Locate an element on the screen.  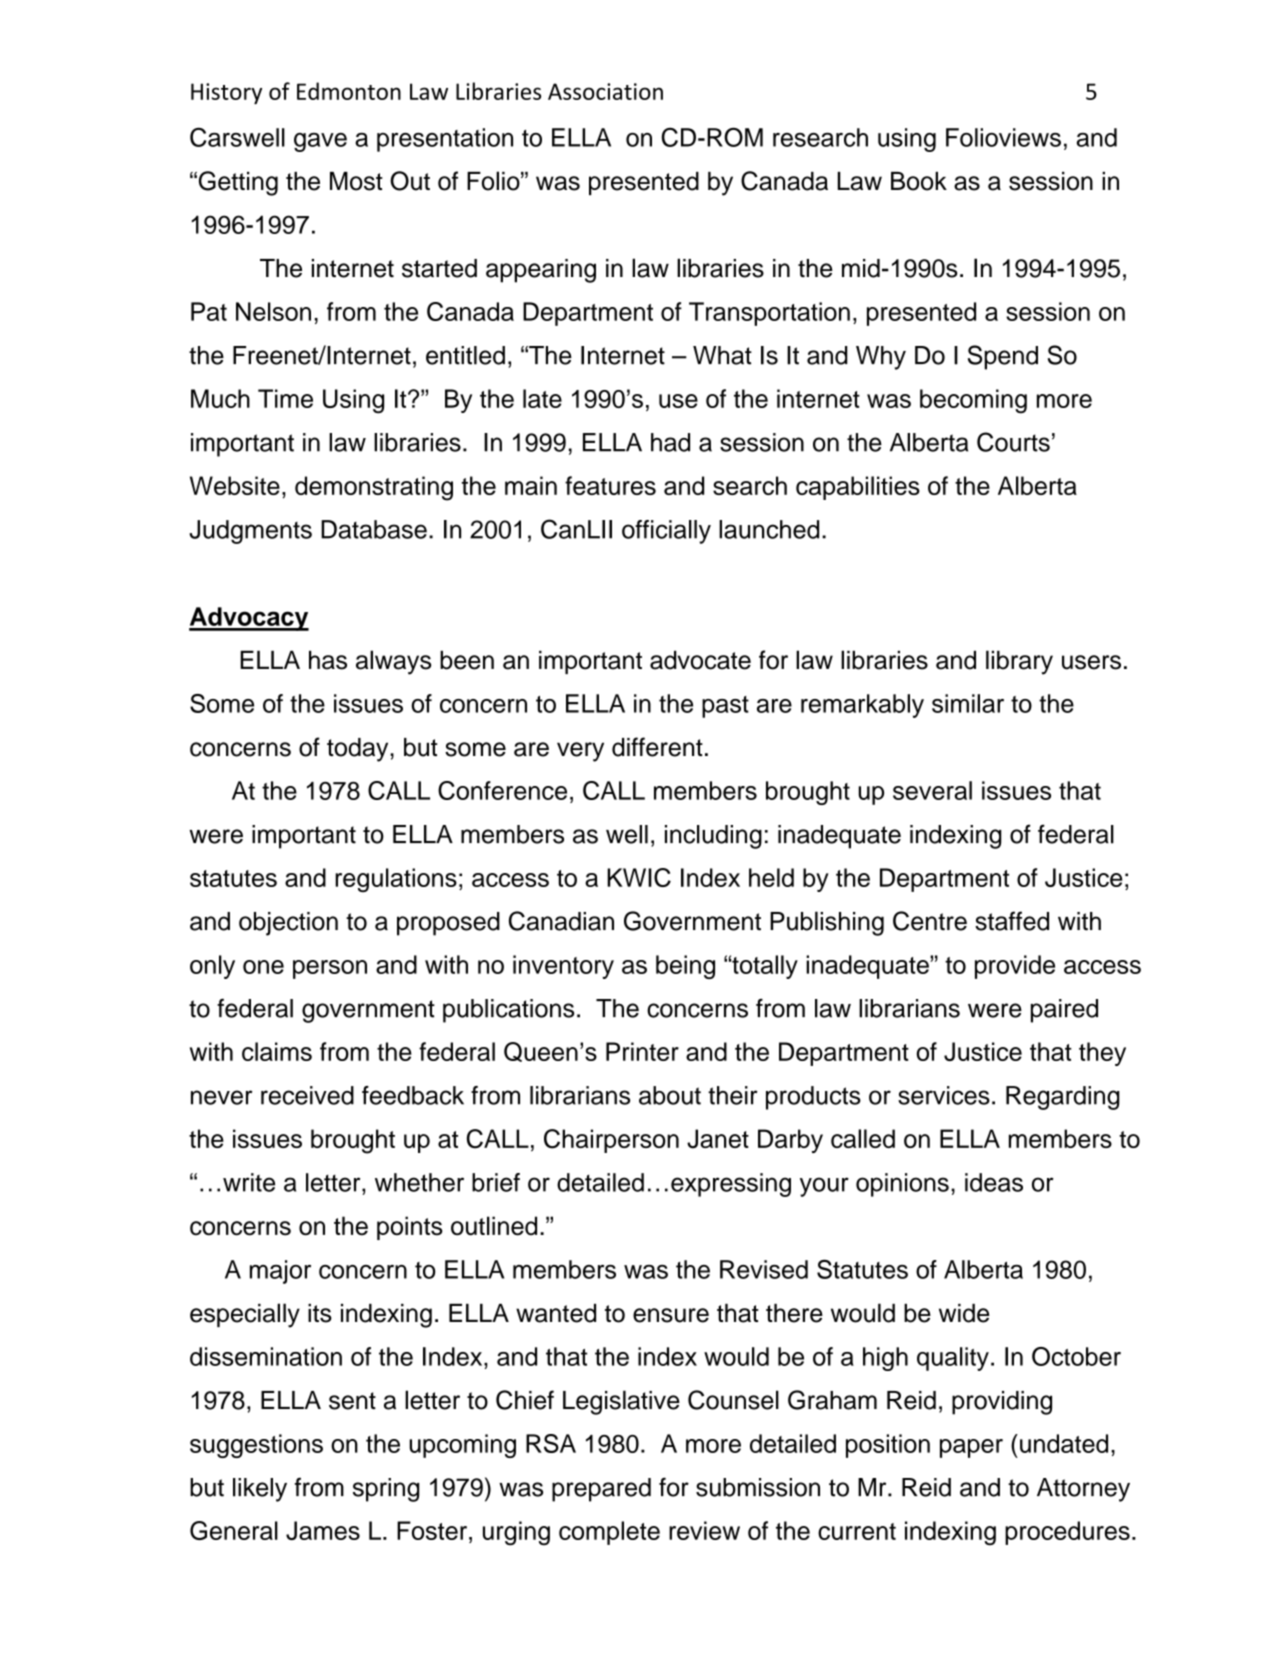
Association is located at coordinates (605, 91).
